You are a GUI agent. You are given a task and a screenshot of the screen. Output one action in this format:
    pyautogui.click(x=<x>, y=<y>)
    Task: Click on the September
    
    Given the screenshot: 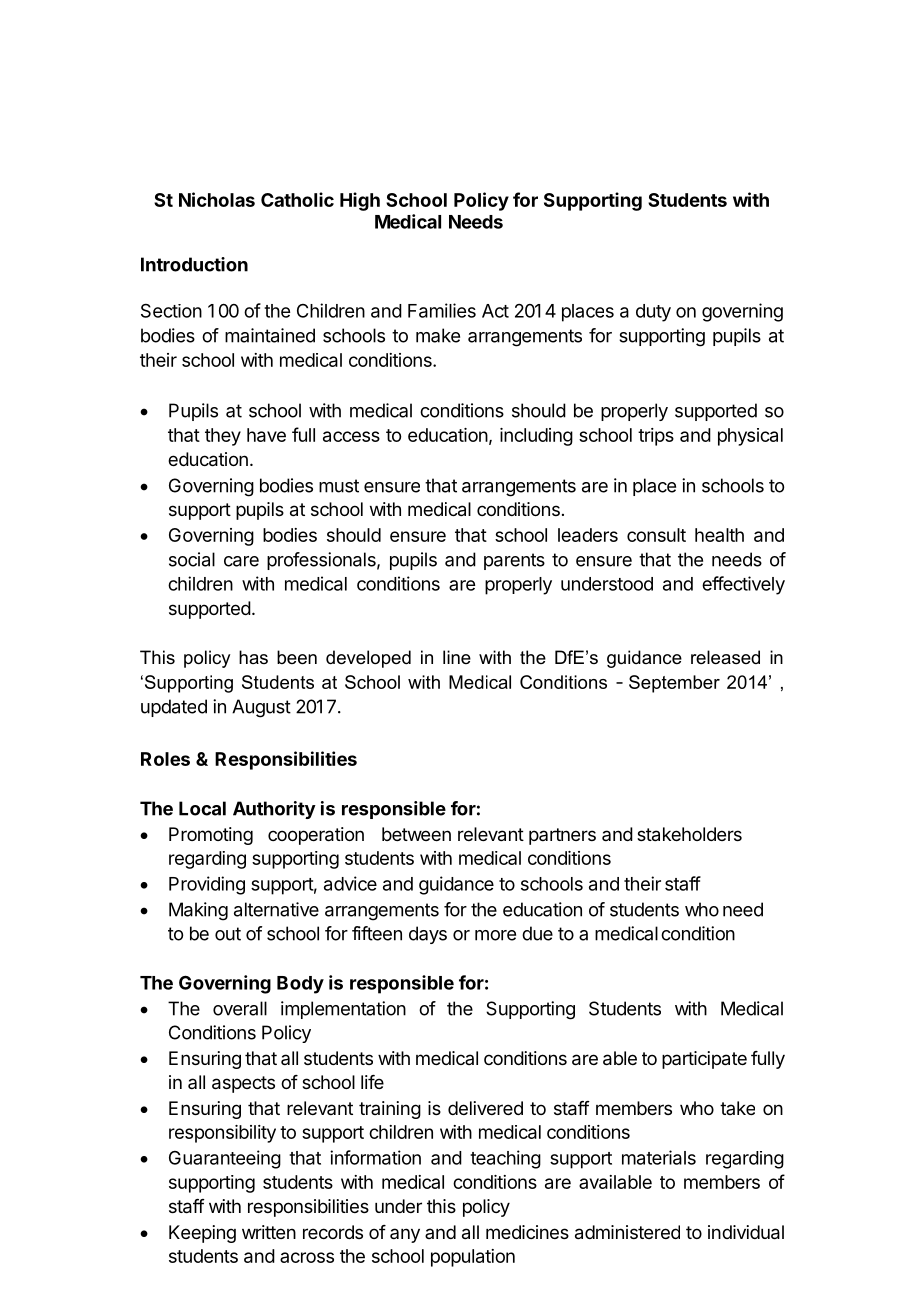 What is the action you would take?
    pyautogui.click(x=674, y=684)
